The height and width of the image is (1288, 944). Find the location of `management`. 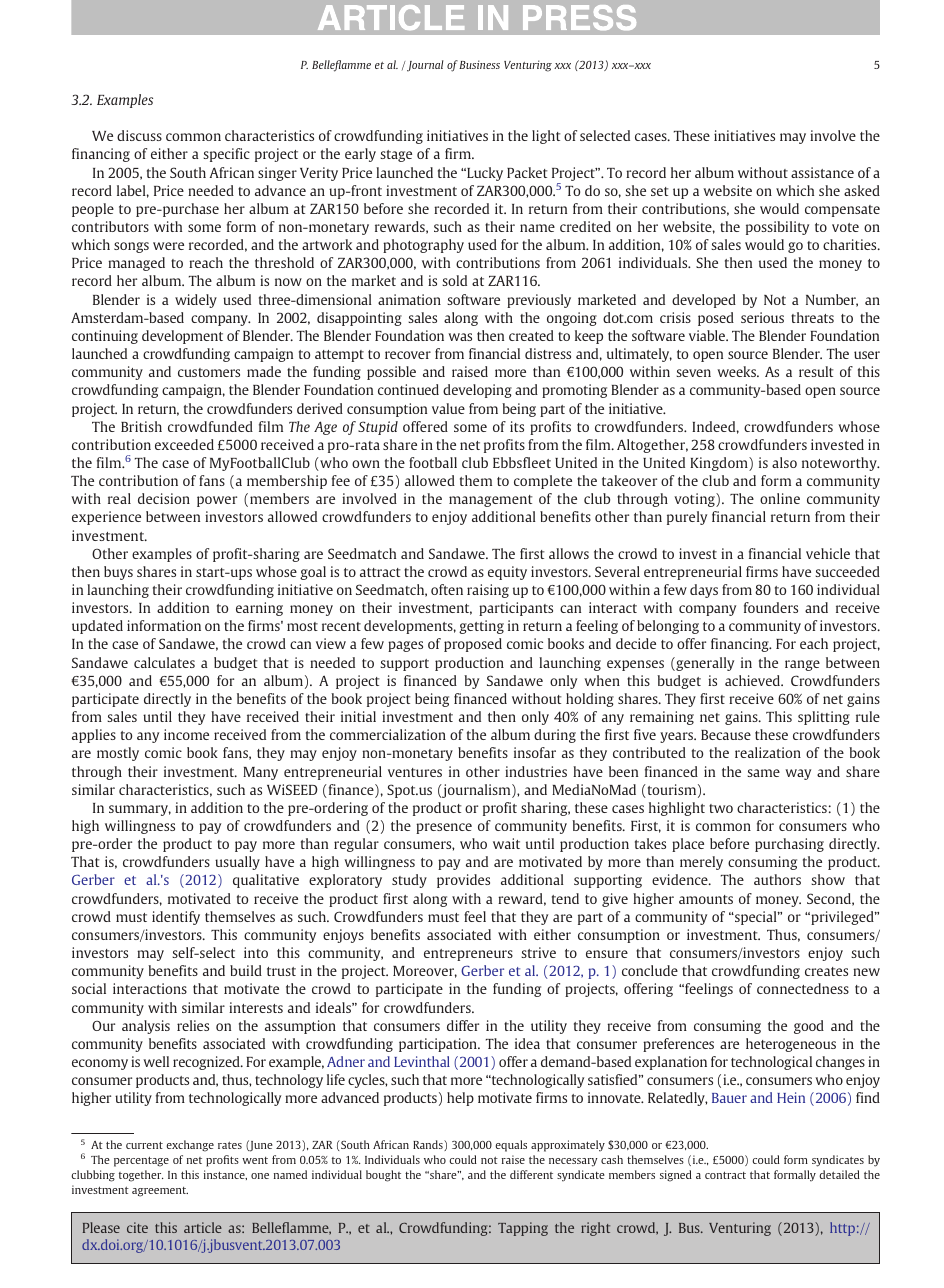

management is located at coordinates (491, 501).
